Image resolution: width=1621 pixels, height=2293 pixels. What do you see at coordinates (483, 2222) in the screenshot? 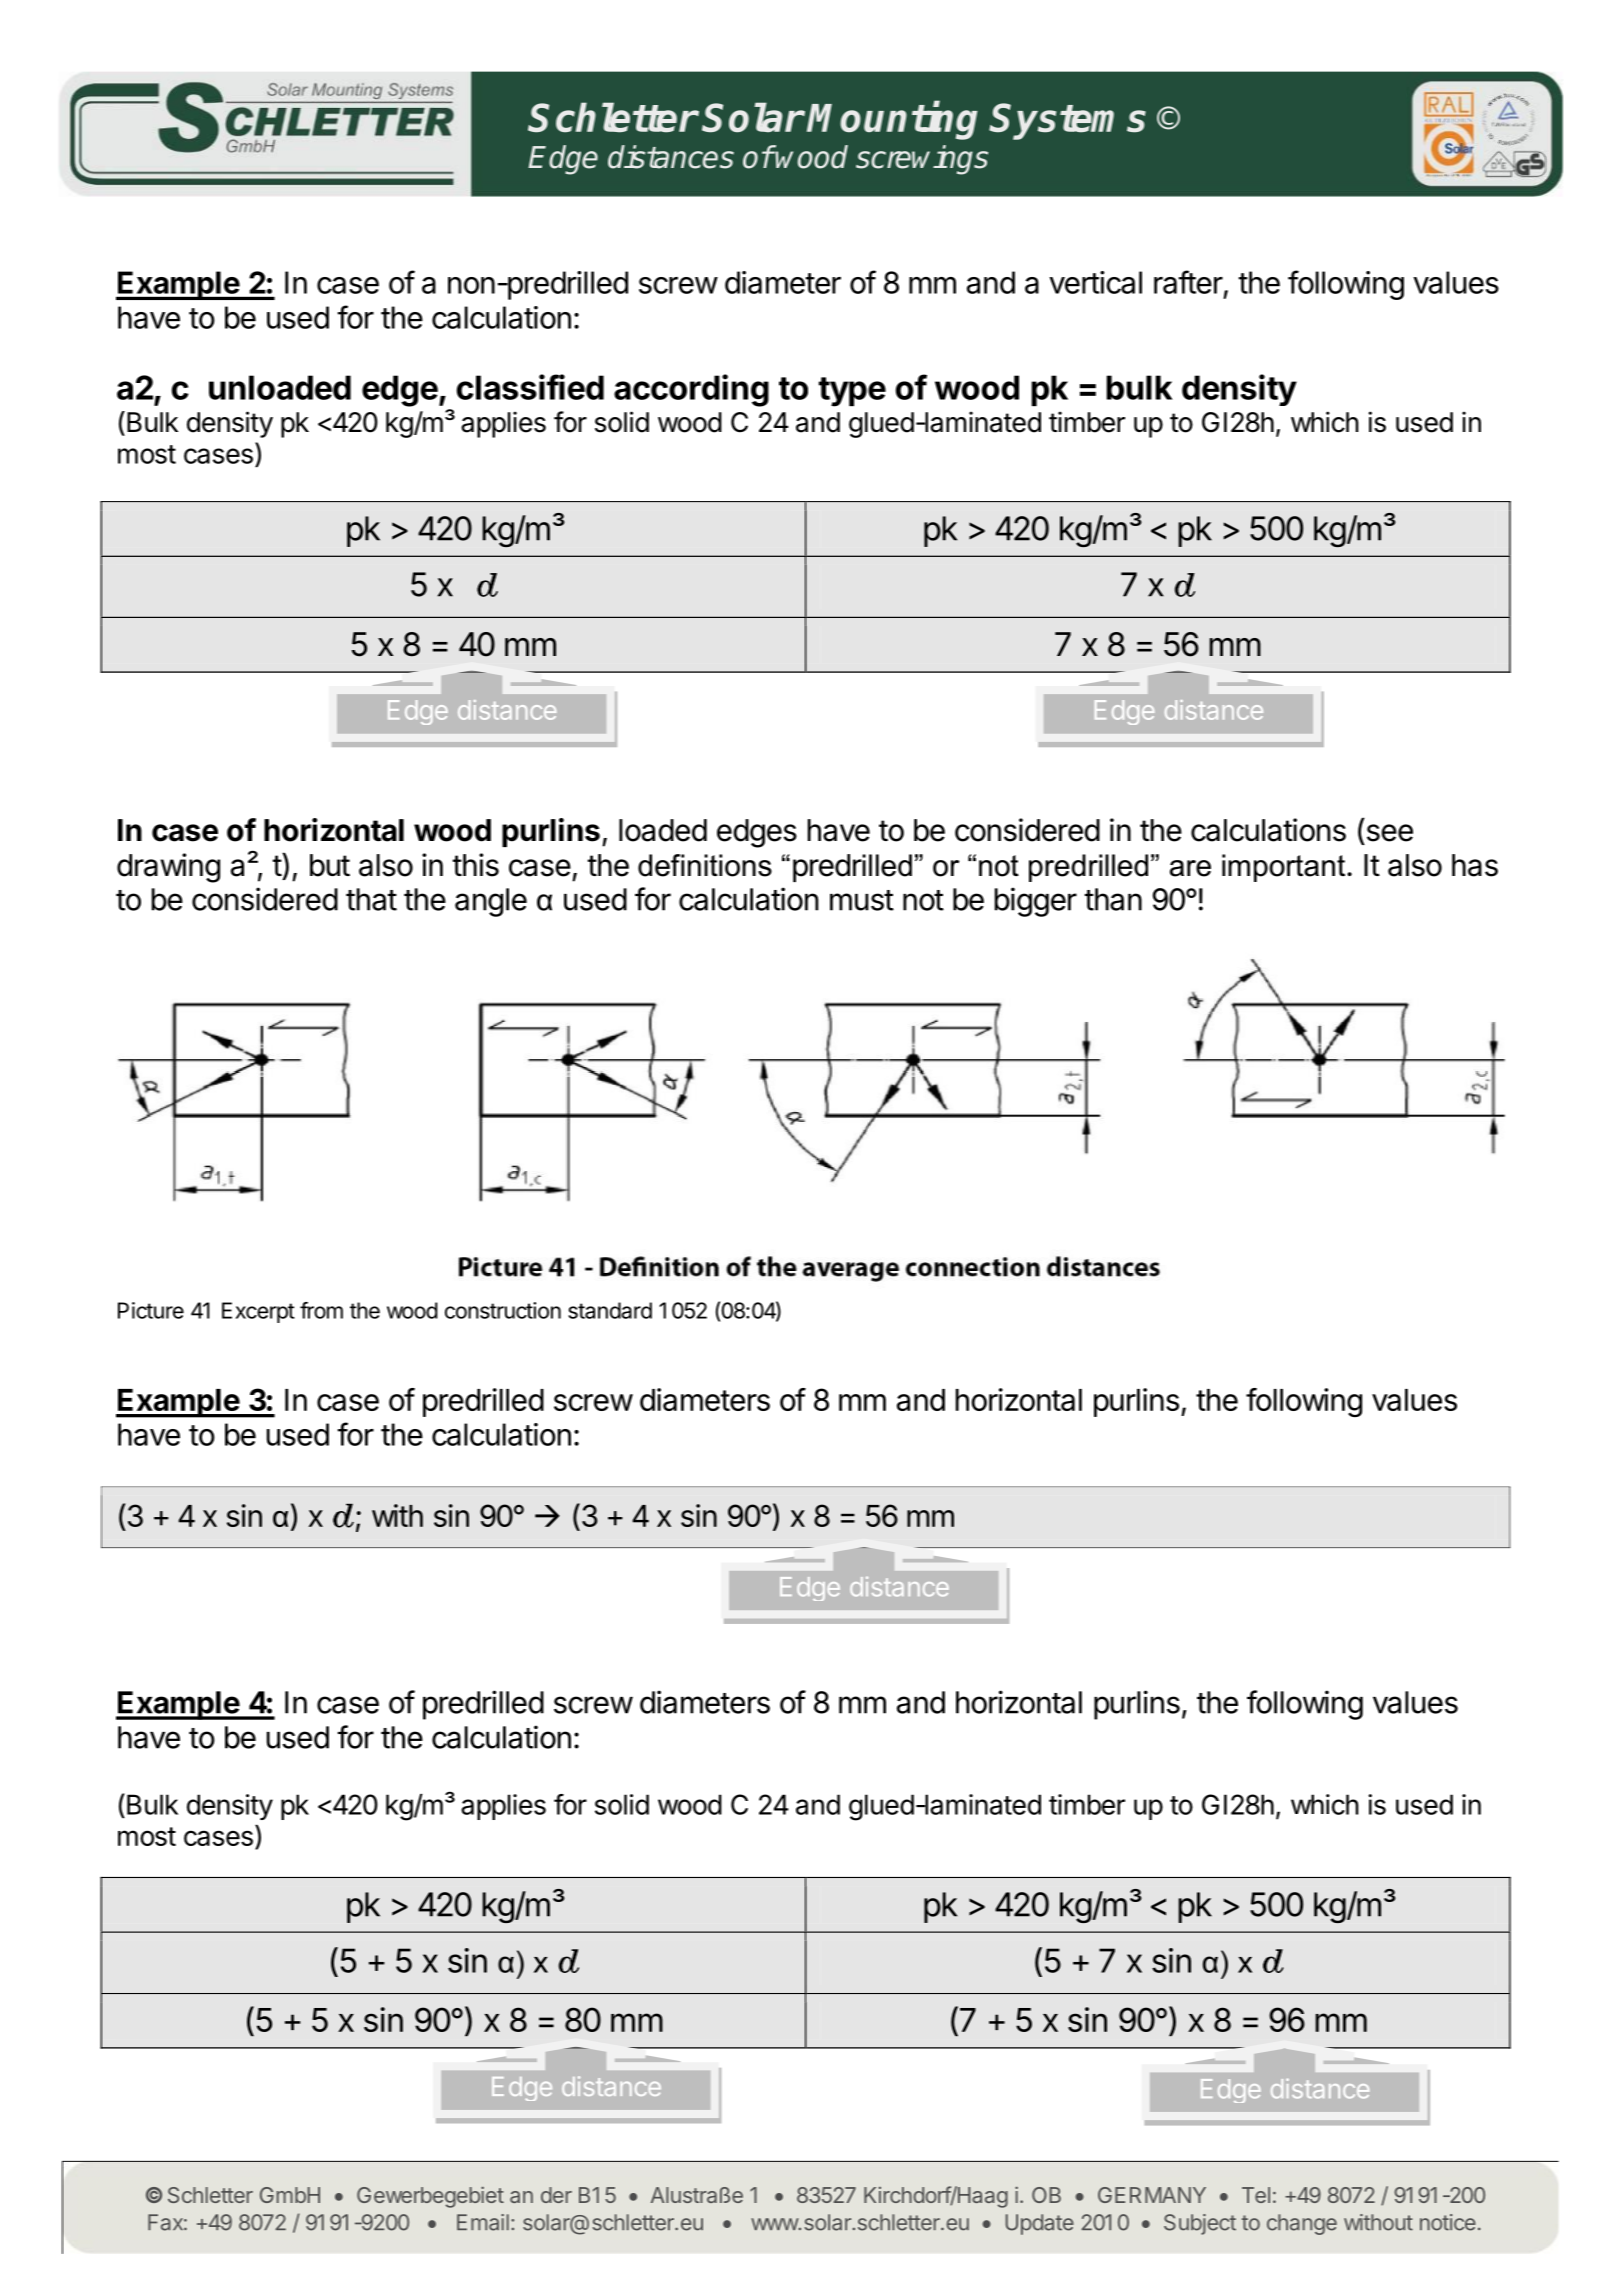
I see `Email` at bounding box center [483, 2222].
